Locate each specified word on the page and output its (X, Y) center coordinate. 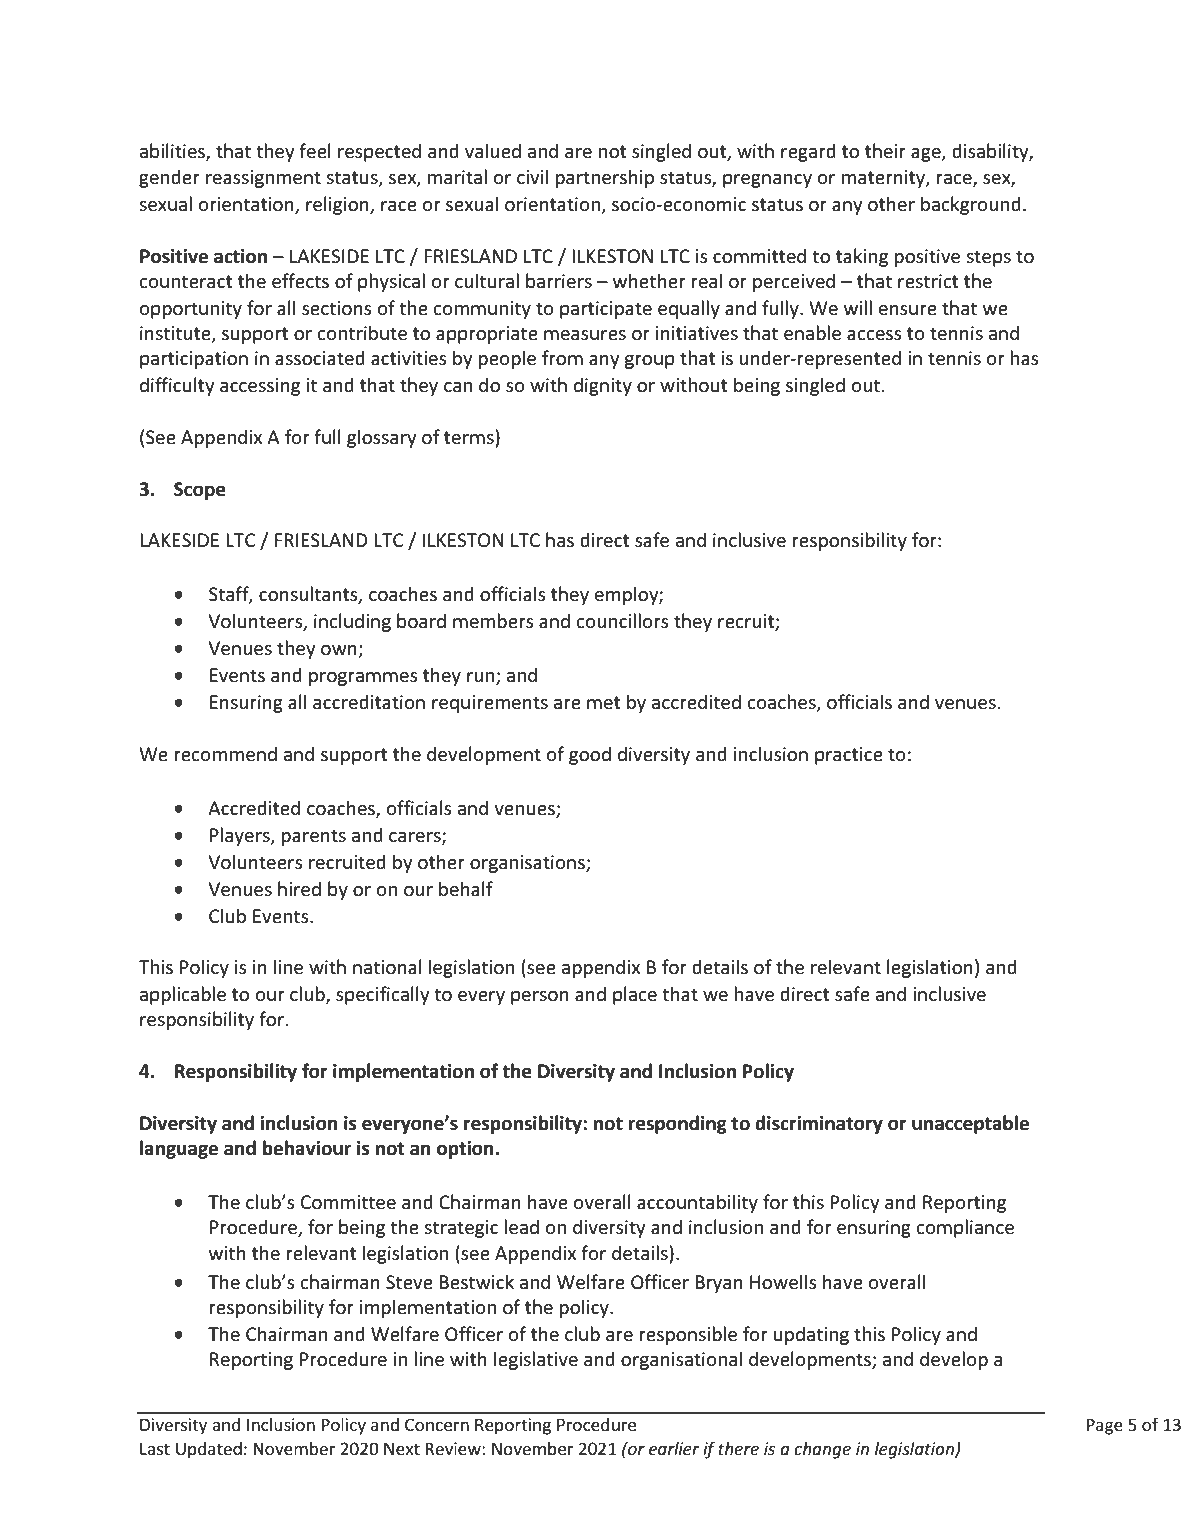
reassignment (263, 179)
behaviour (307, 1148)
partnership (604, 178)
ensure (908, 310)
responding (678, 1124)
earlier (674, 1448)
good (590, 755)
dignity (603, 386)
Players (241, 836)
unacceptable (970, 1124)
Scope (200, 491)
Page (1105, 1426)
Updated (209, 1450)
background (971, 205)
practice (849, 756)
